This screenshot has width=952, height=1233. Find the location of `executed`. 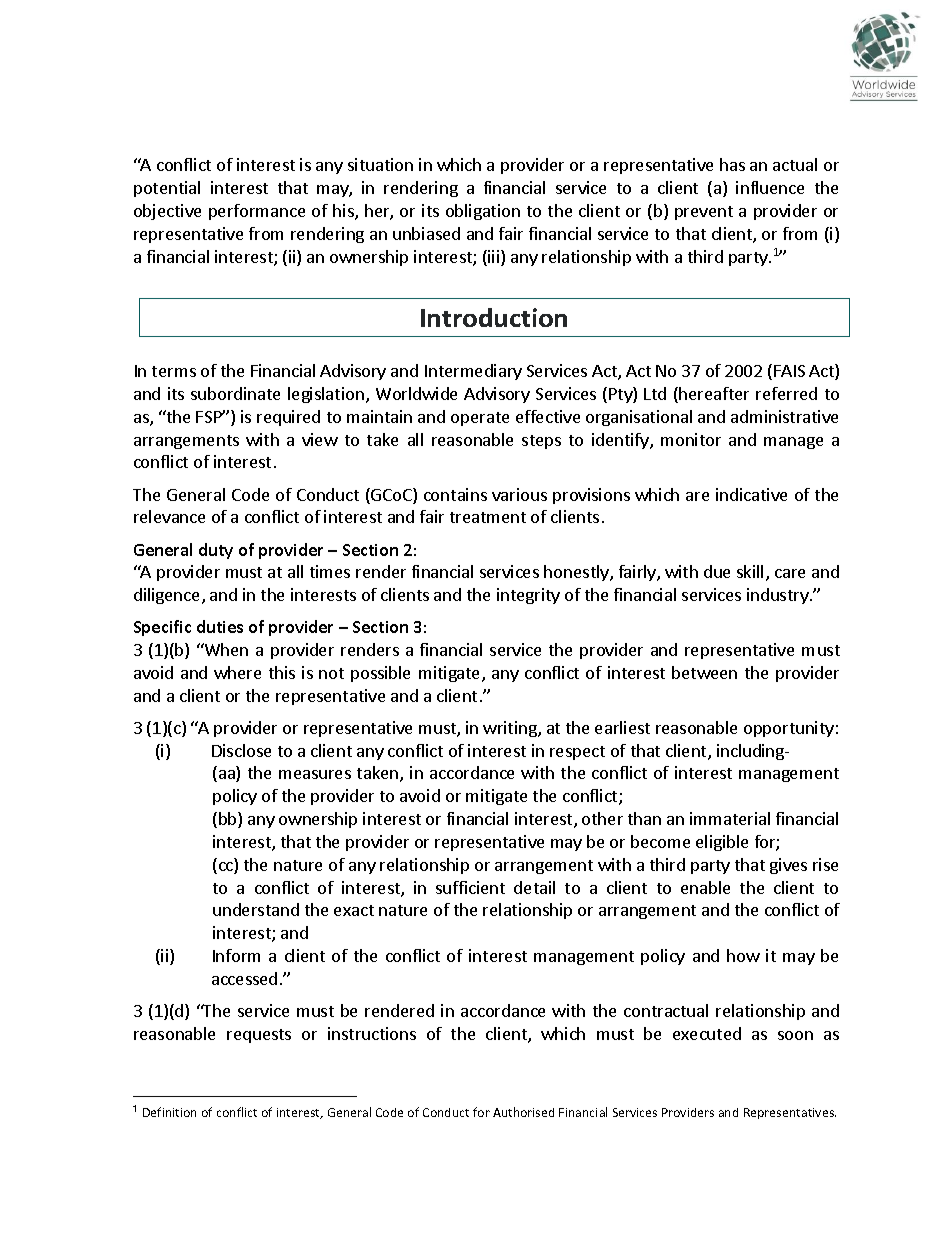

executed is located at coordinates (707, 1033).
